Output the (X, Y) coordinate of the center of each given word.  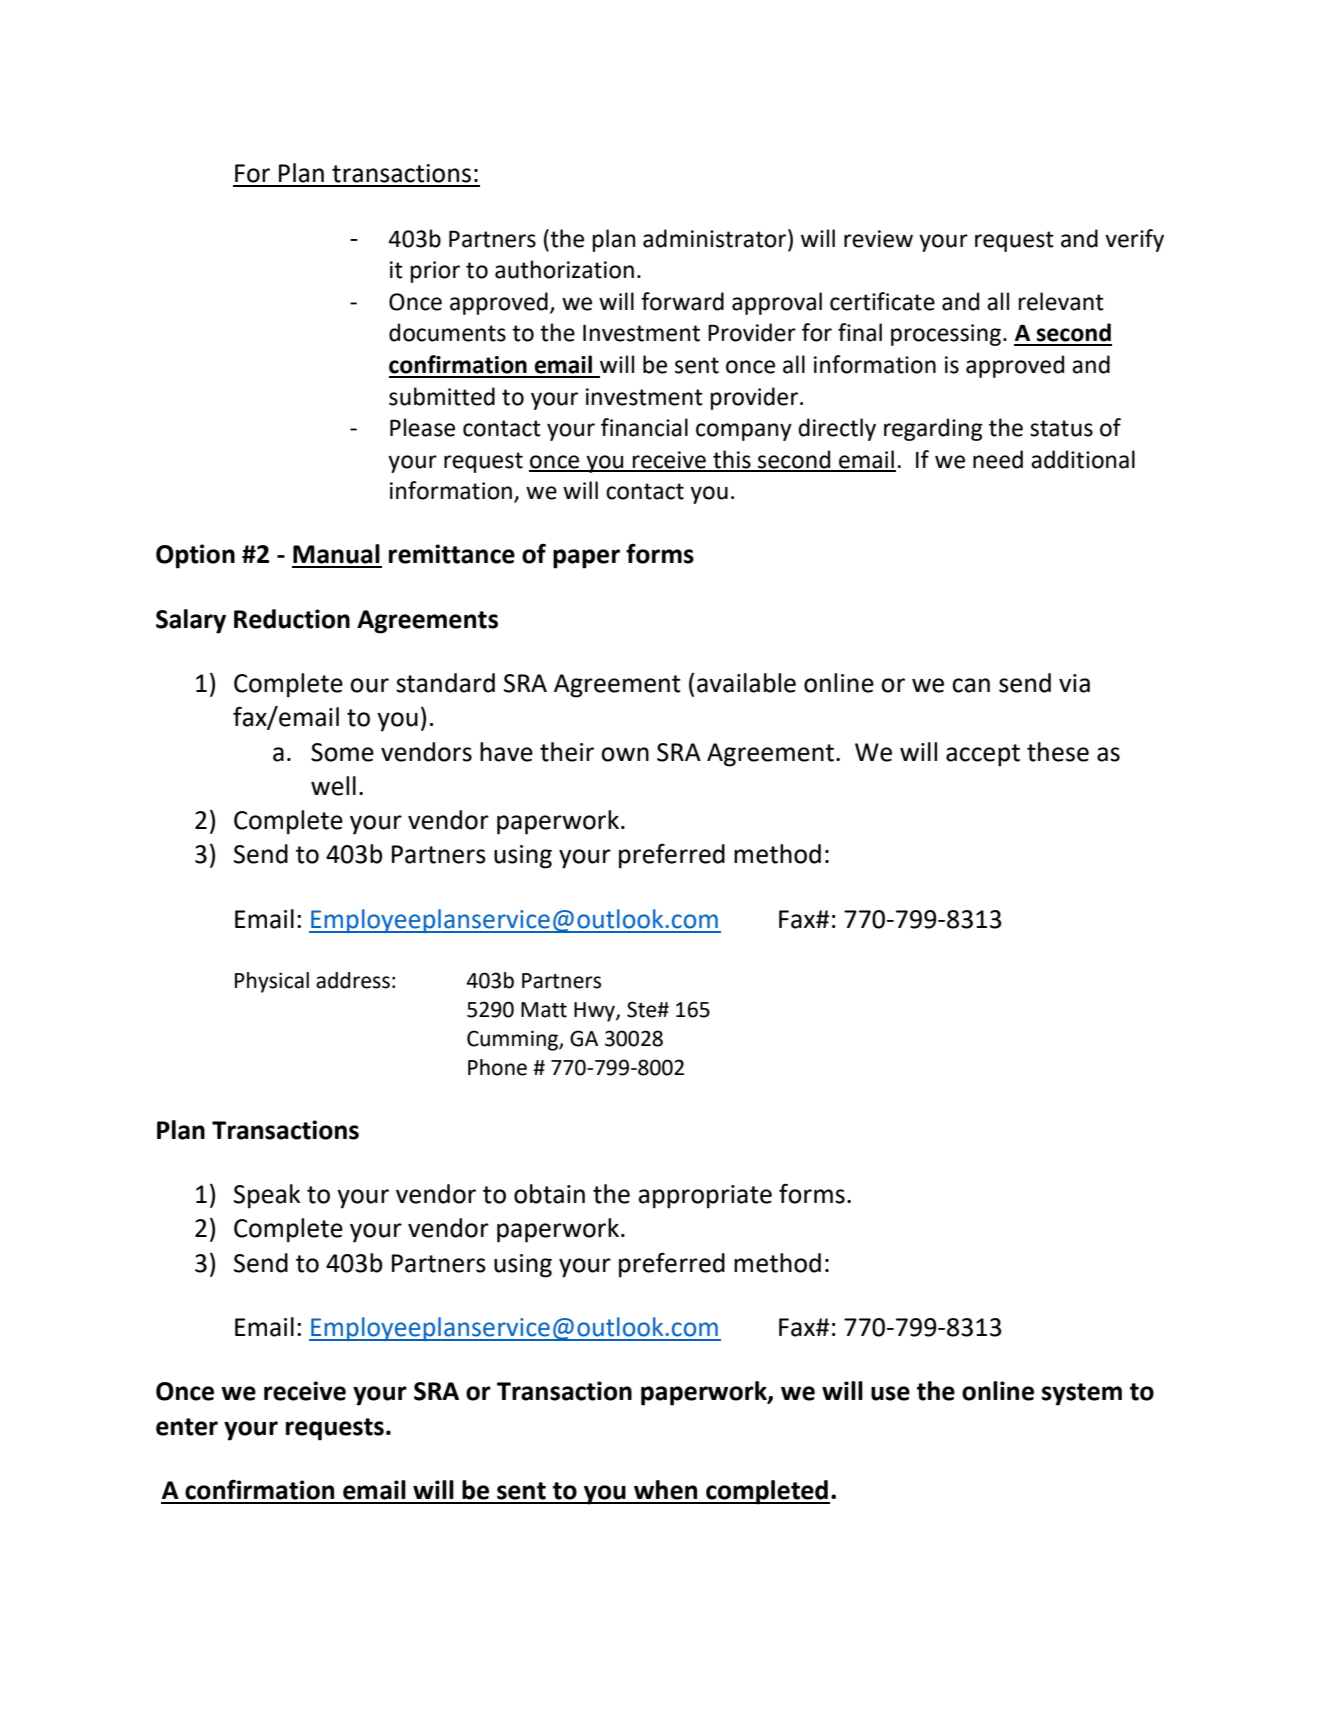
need (998, 459)
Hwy (595, 1012)
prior (435, 272)
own (625, 754)
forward (682, 301)
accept (983, 755)
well (333, 786)
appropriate (705, 1197)
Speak (267, 1196)
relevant (1061, 301)
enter (187, 1427)
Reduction (292, 619)
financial (644, 427)
